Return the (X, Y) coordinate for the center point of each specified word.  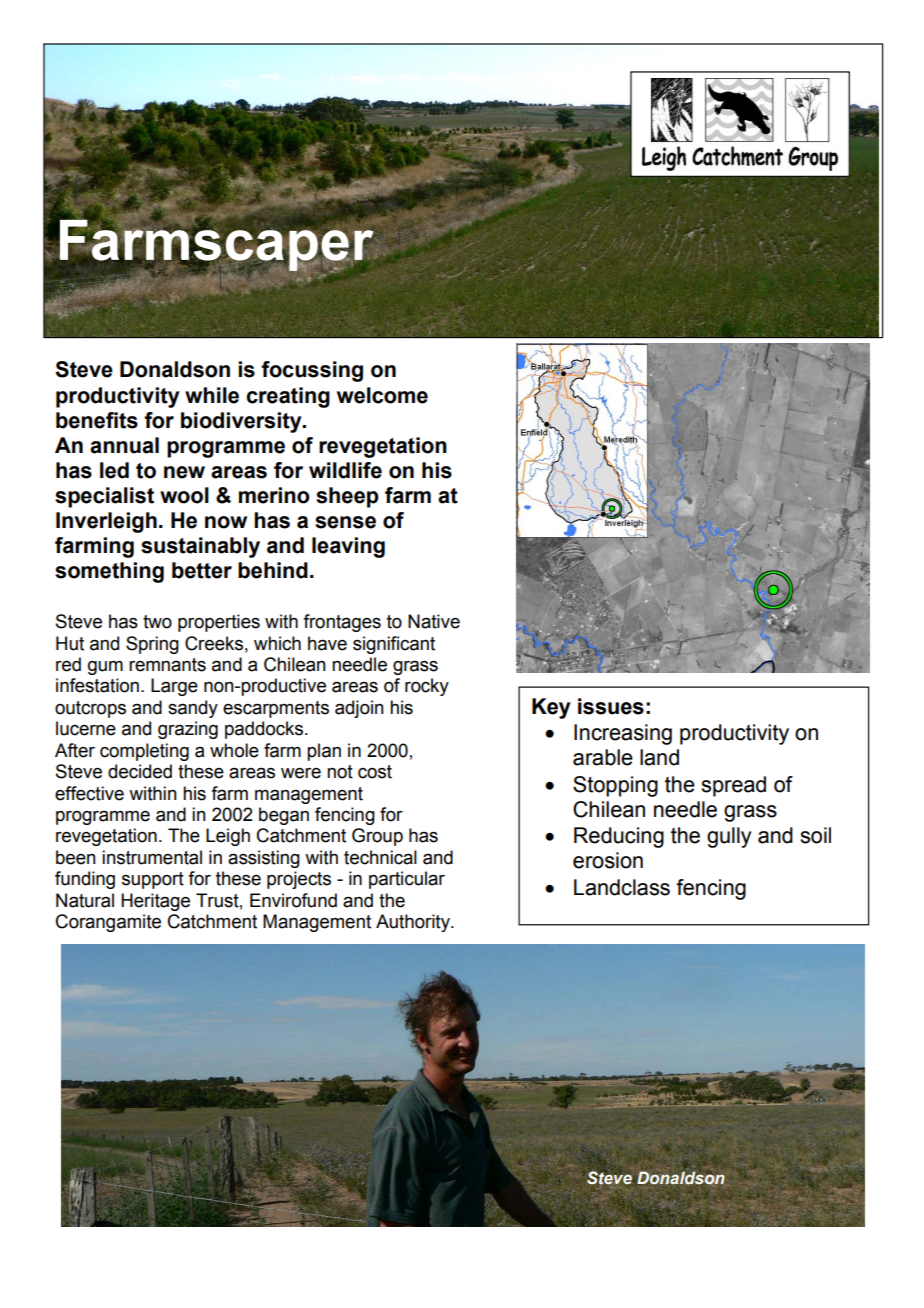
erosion (608, 860)
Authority (414, 923)
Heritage (155, 902)
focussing (312, 371)
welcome (382, 395)
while (212, 395)
